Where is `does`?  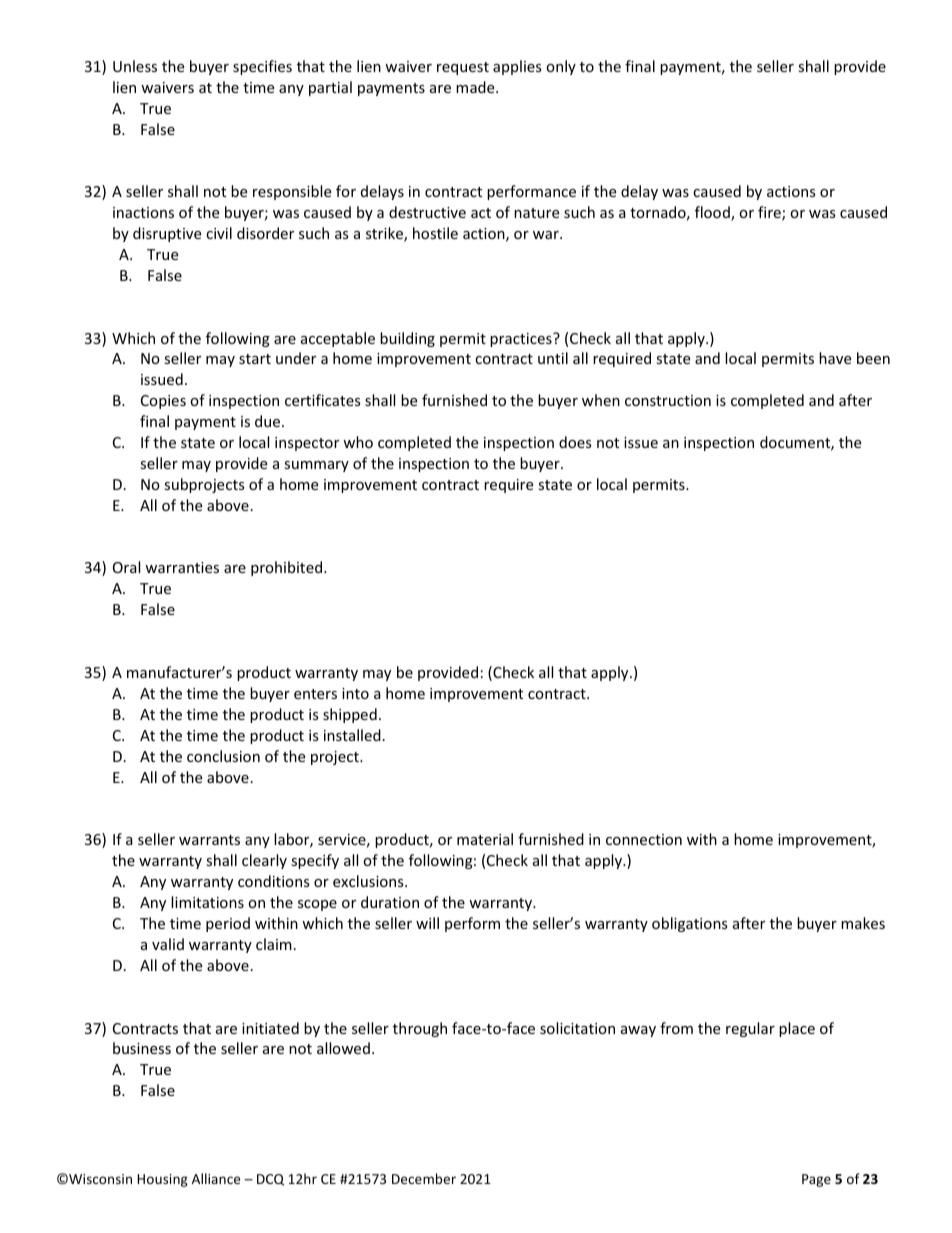 does is located at coordinates (575, 442).
